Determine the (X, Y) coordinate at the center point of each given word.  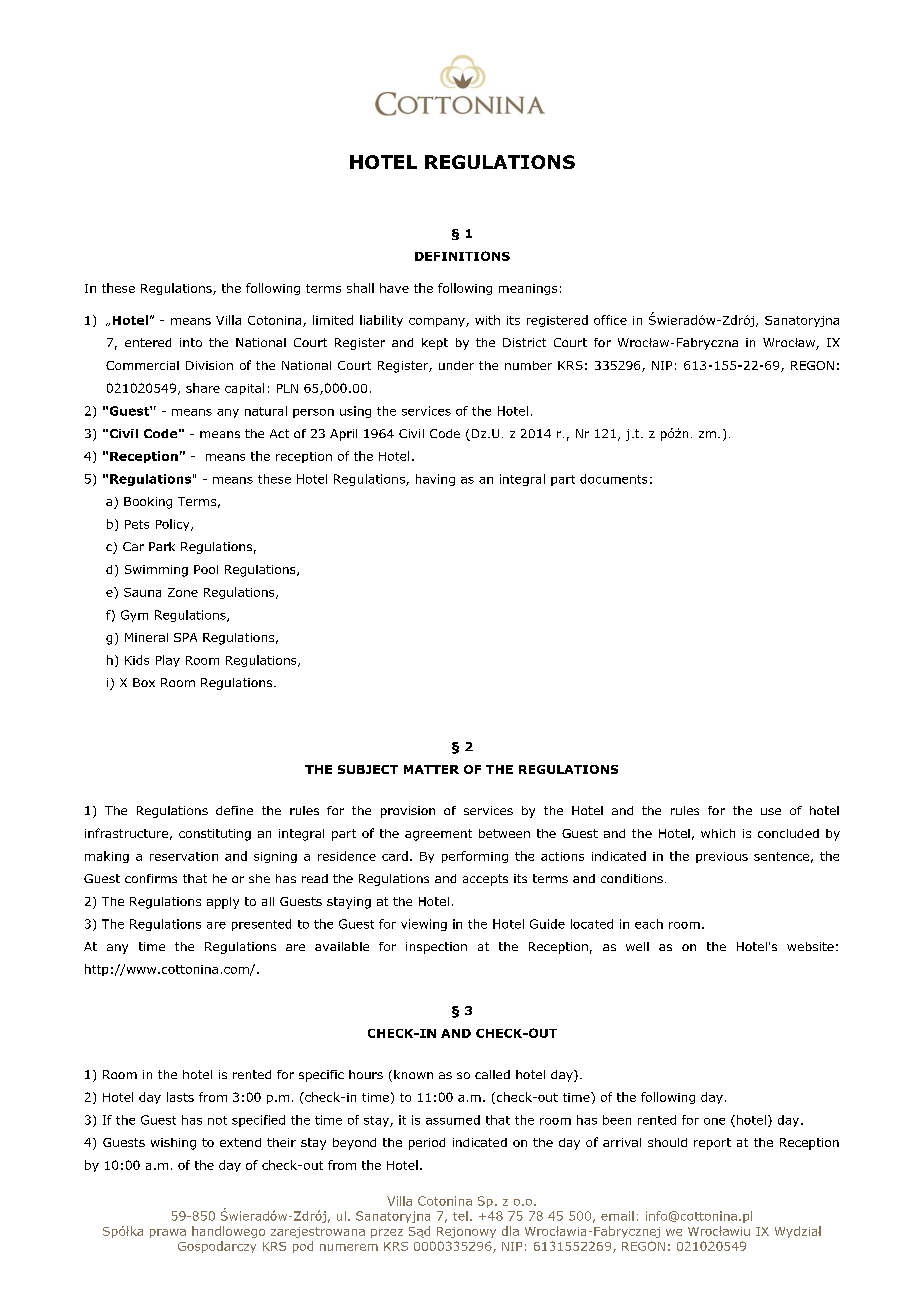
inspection (436, 948)
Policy (174, 525)
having (435, 480)
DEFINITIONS (462, 256)
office (610, 320)
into (191, 342)
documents (613, 479)
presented (261, 925)
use (771, 811)
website (810, 946)
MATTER (431, 769)
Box (144, 682)
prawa (168, 1233)
